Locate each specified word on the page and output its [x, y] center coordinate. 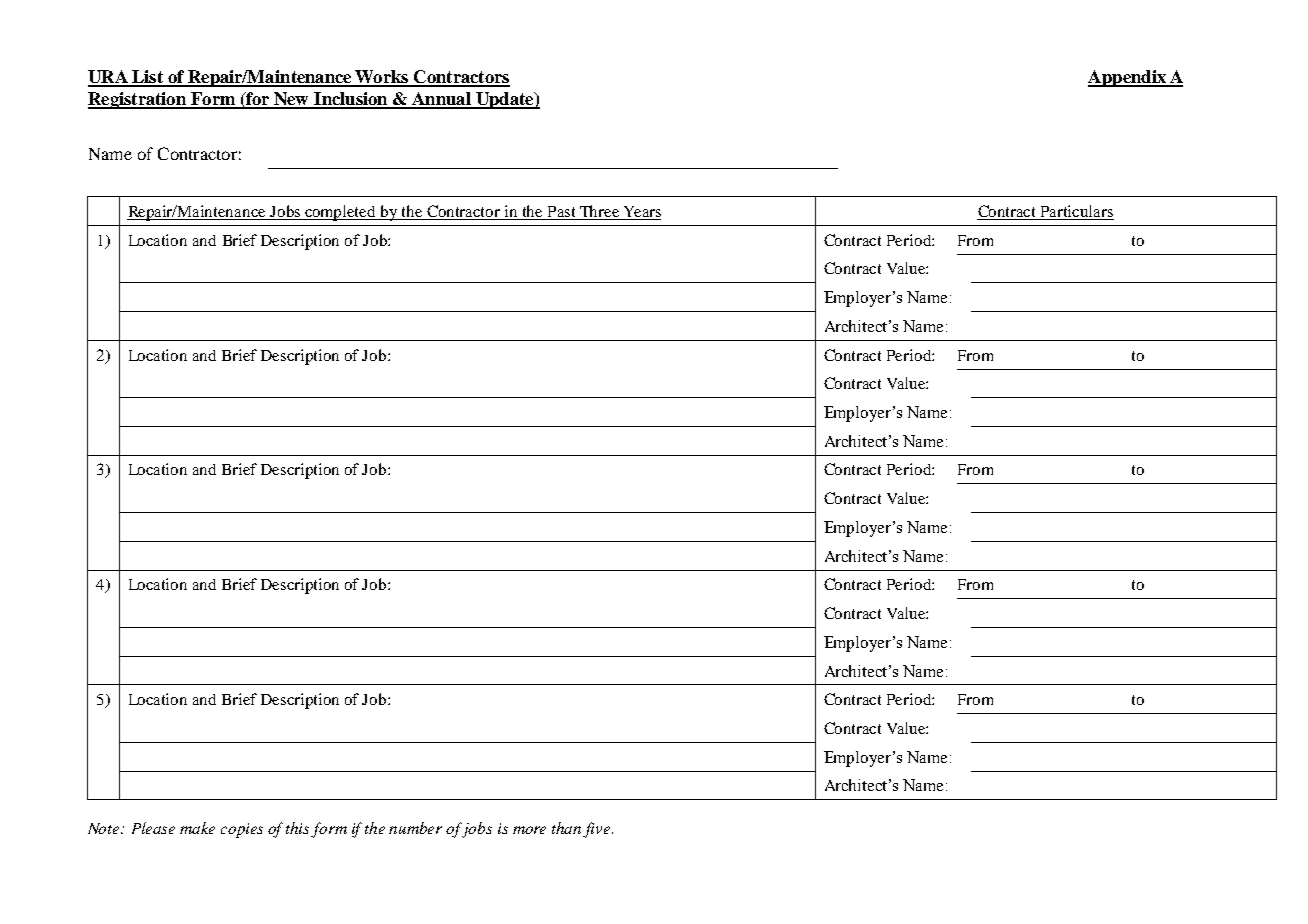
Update [504, 100]
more [529, 830]
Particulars [1076, 212]
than [568, 829]
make [197, 828]
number [415, 828]
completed [341, 213]
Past [561, 213]
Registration [138, 100]
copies [242, 830]
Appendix [1128, 78]
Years [641, 213]
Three [600, 212]
